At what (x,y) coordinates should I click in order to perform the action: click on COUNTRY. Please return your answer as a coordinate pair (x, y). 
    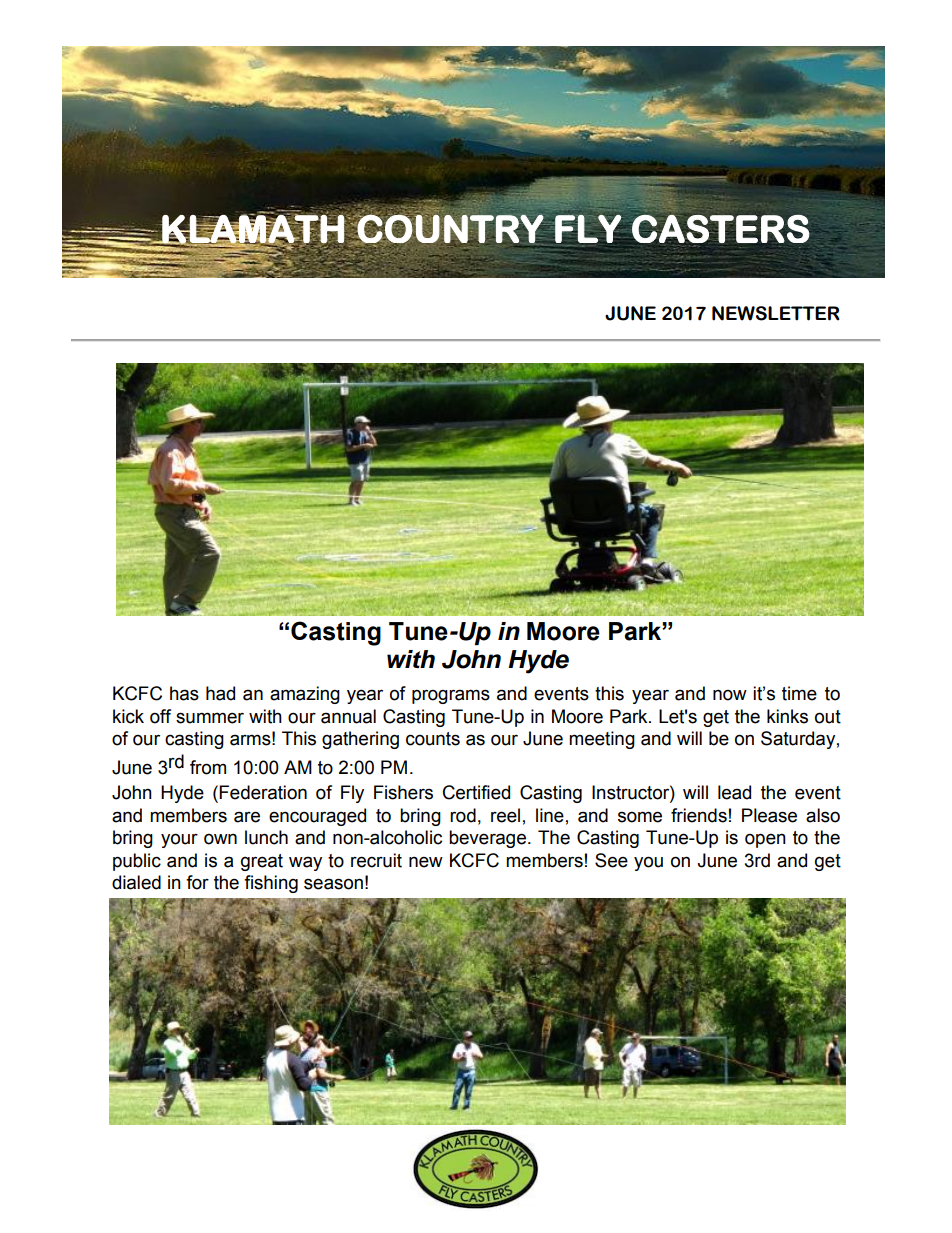
    Looking at the image, I should click on (450, 229).
